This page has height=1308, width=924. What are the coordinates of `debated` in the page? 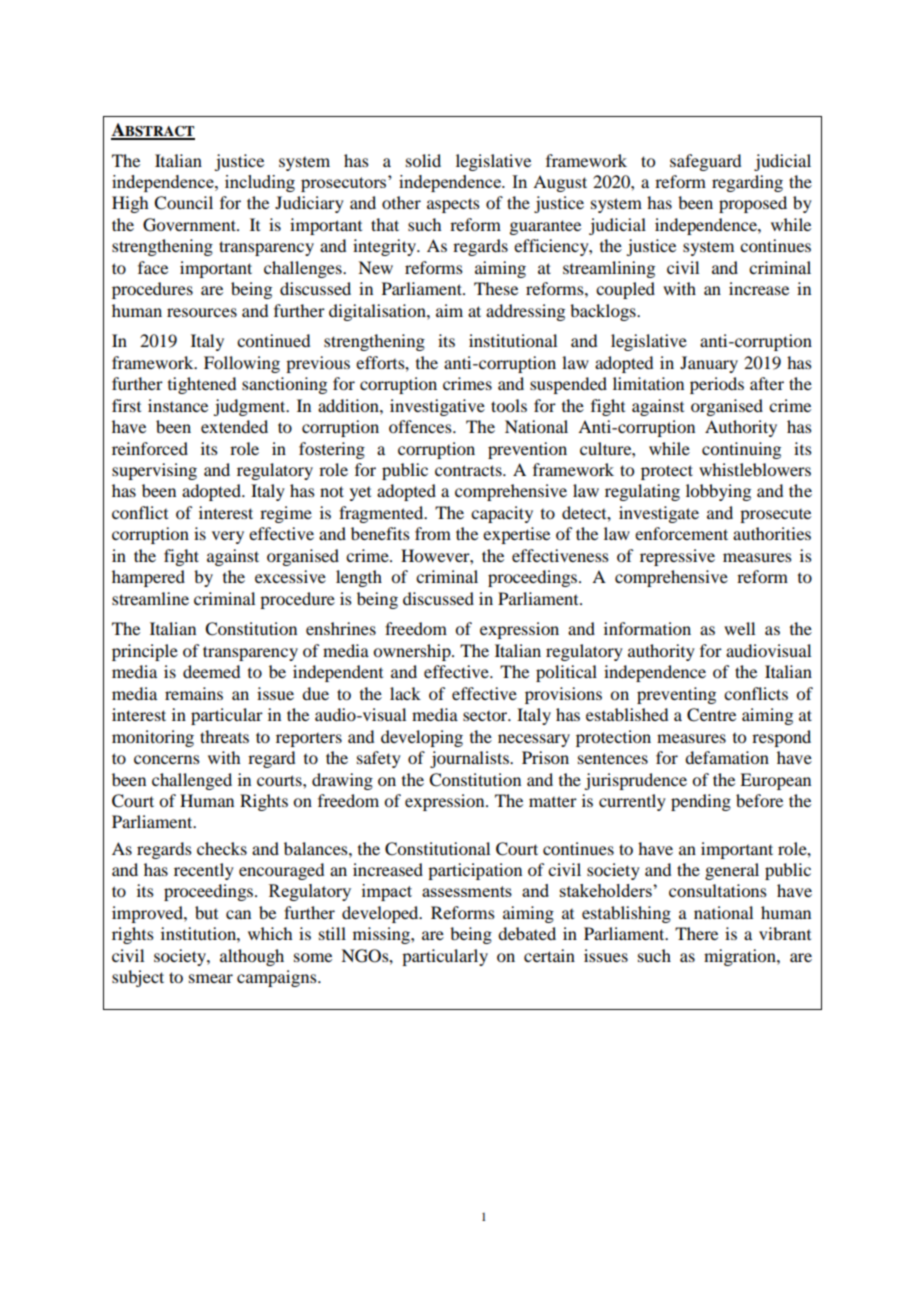 It's located at (527, 933).
